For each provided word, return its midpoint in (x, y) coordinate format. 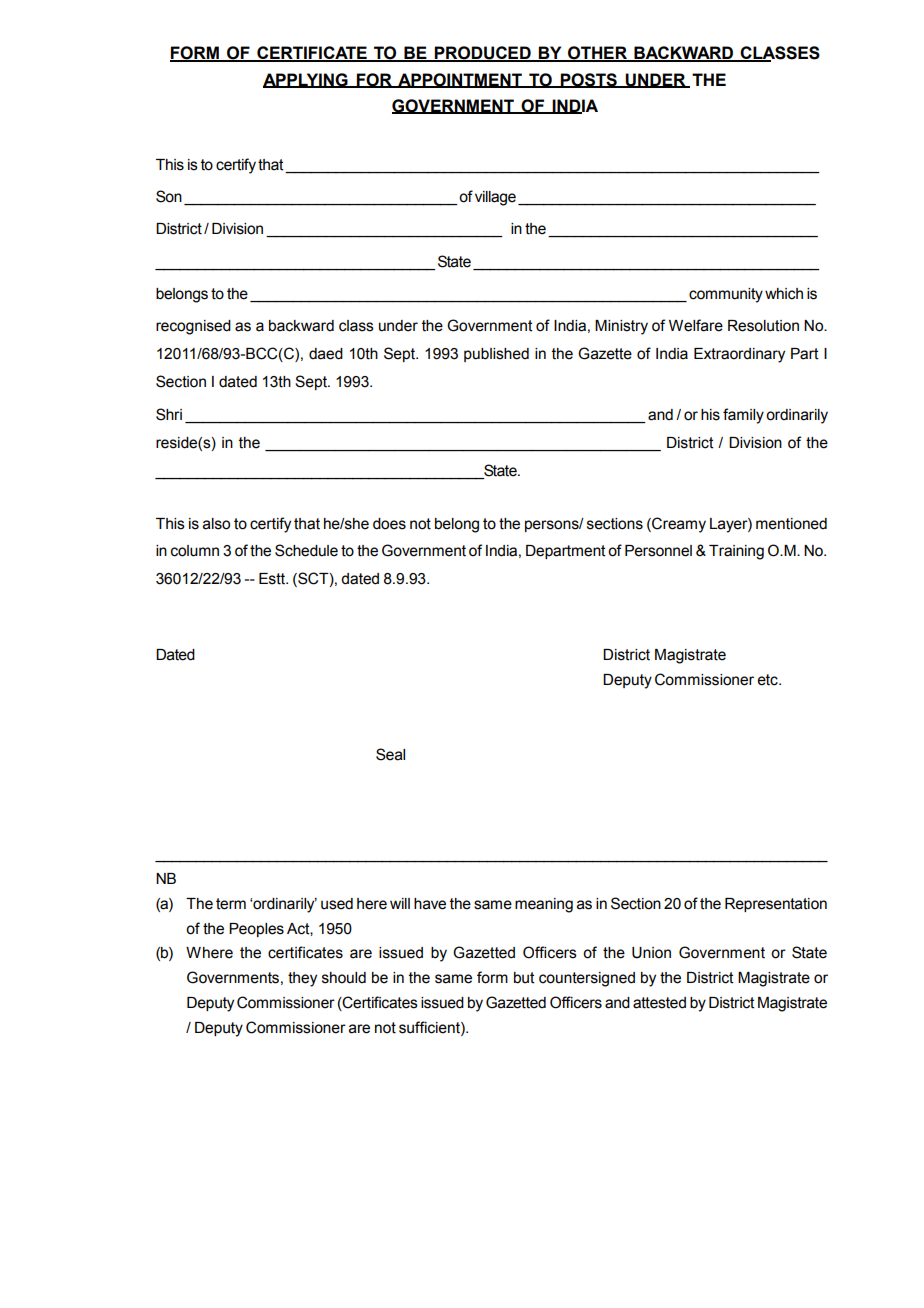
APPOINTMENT (460, 80)
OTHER (597, 54)
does (389, 524)
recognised (193, 327)
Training (736, 552)
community (726, 295)
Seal (390, 754)
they (302, 979)
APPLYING (306, 80)
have (430, 904)
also (216, 524)
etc (769, 680)
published (496, 355)
